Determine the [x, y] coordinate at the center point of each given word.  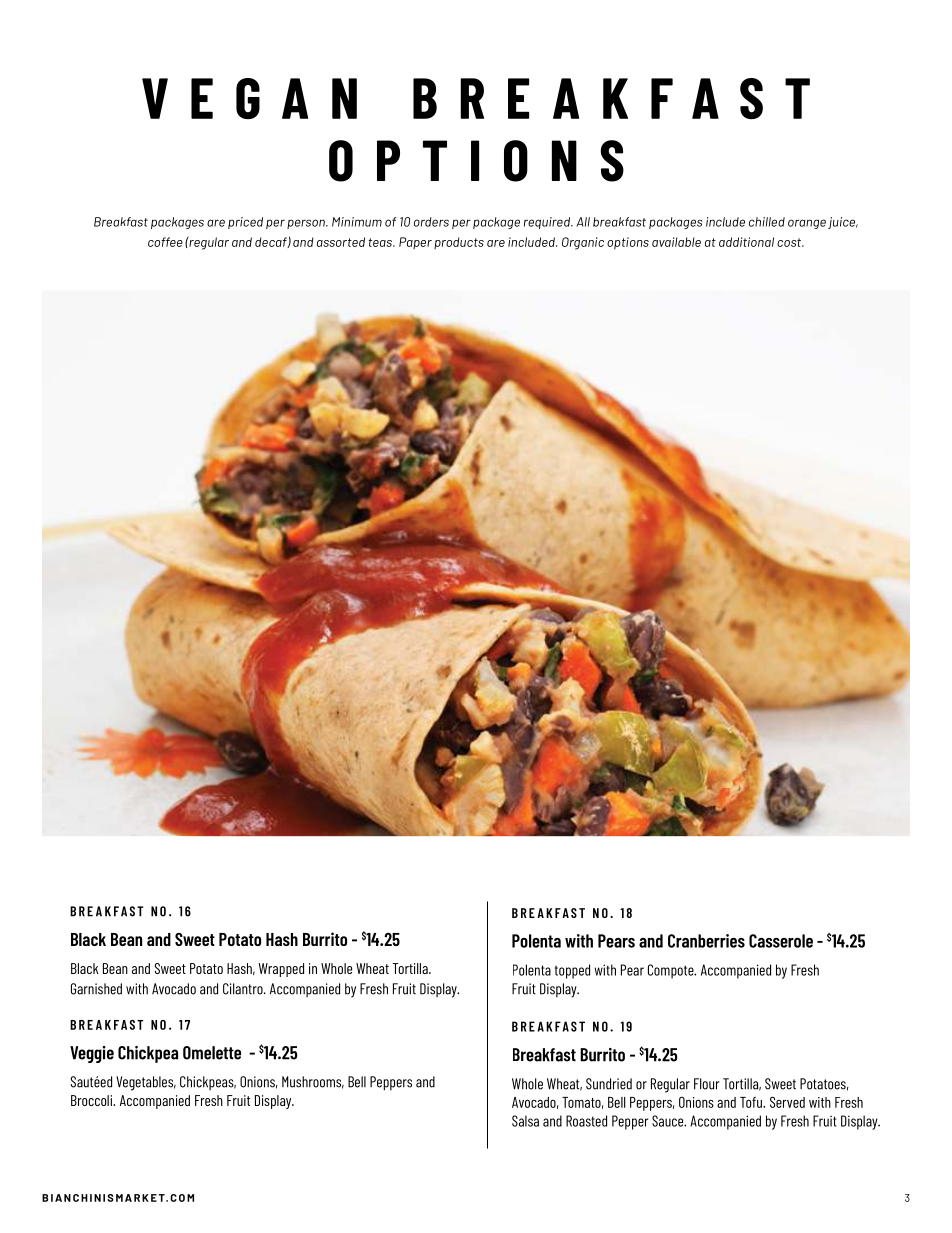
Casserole [781, 941]
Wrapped [281, 970]
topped [572, 971]
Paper [415, 243]
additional [746, 242]
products [459, 243]
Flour [706, 1084]
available [676, 242]
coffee [165, 242]
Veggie [92, 1054]
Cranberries [706, 941]
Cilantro [244, 989]
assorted [341, 242]
